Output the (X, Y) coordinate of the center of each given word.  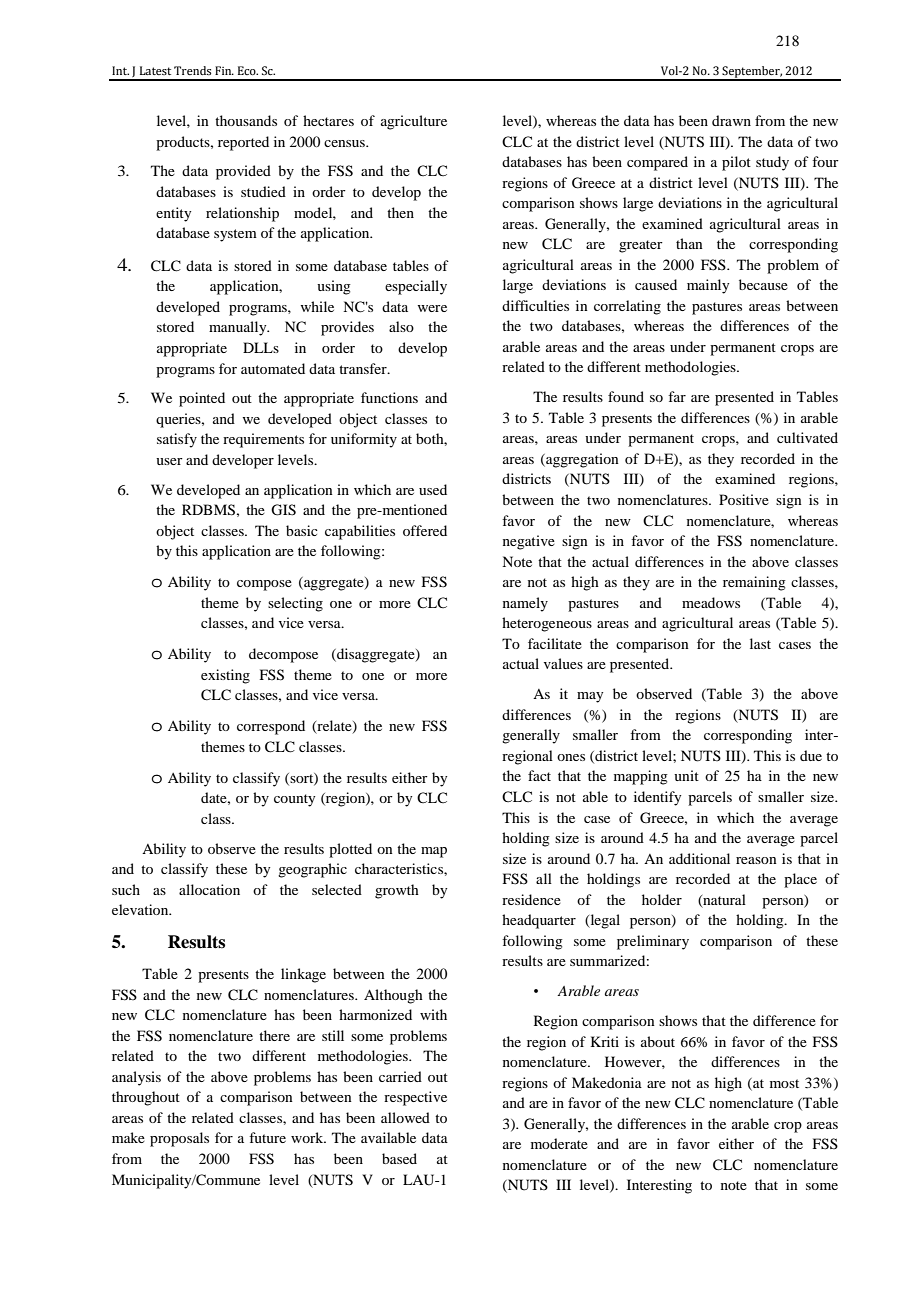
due (811, 755)
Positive (744, 499)
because (763, 284)
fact (539, 775)
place (800, 880)
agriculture (414, 122)
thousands (246, 120)
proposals (179, 1139)
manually (239, 328)
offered (425, 530)
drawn (731, 120)
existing (225, 676)
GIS (283, 510)
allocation (209, 889)
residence (531, 899)
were (432, 308)
